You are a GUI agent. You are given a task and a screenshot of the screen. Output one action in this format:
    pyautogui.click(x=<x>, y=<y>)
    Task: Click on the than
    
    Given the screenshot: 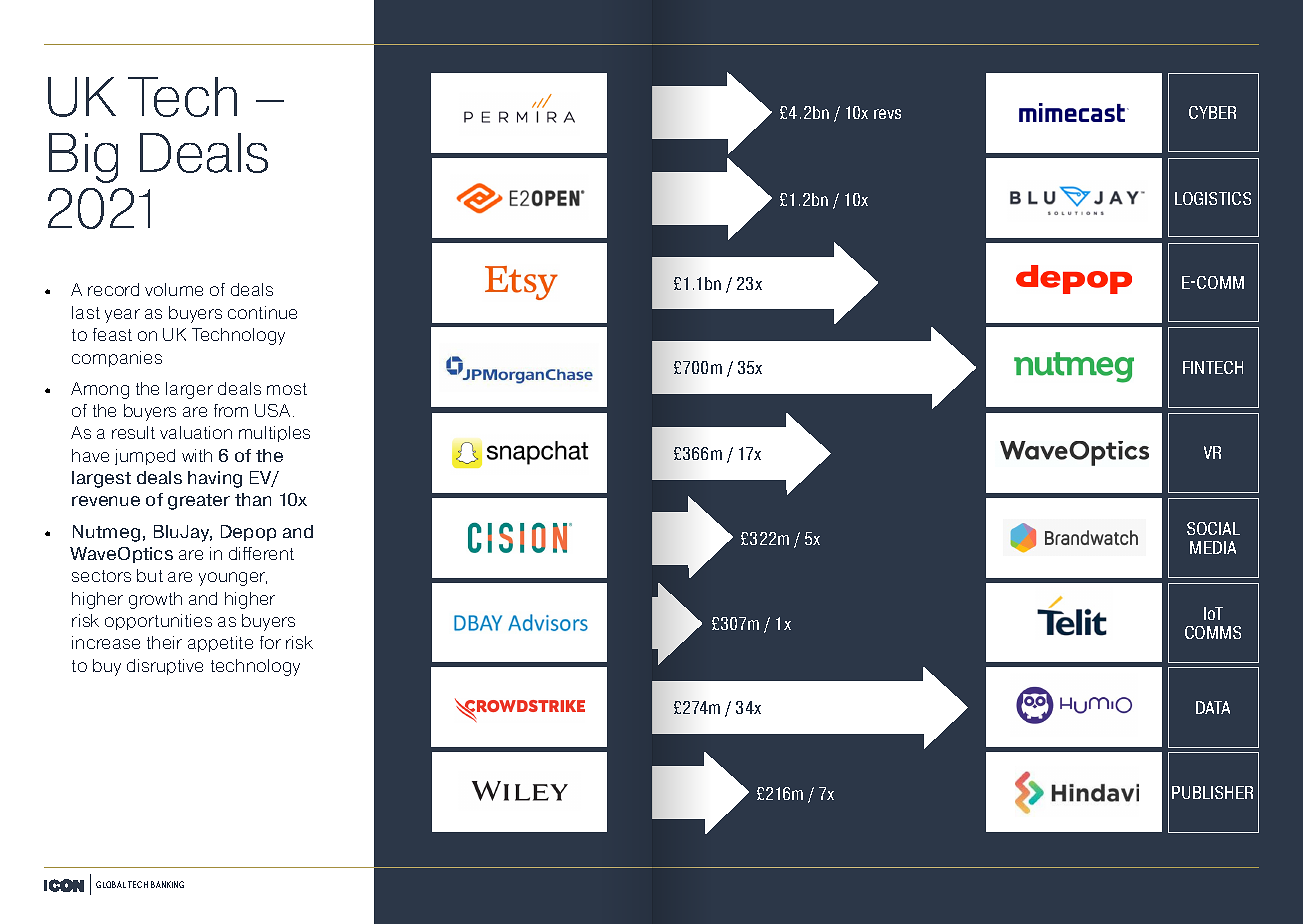 What is the action you would take?
    pyautogui.click(x=253, y=499)
